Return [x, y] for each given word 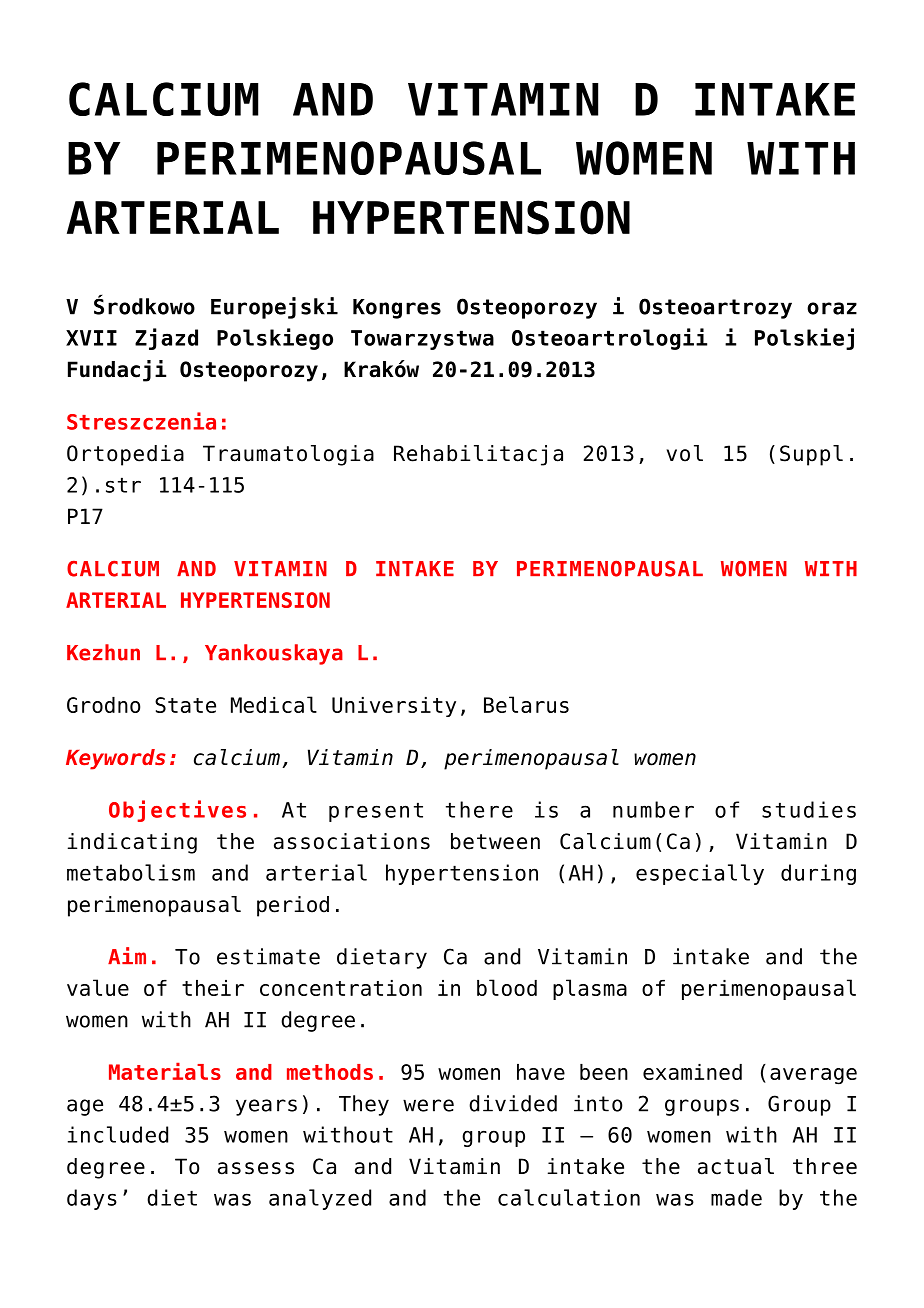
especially [700, 874]
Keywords [116, 759]
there [479, 809]
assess [256, 1168]
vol [685, 453]
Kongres [397, 309]
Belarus [526, 704]
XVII [91, 338]
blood [507, 987]
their [213, 988]
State [185, 705]
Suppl [811, 455]
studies [809, 809]
